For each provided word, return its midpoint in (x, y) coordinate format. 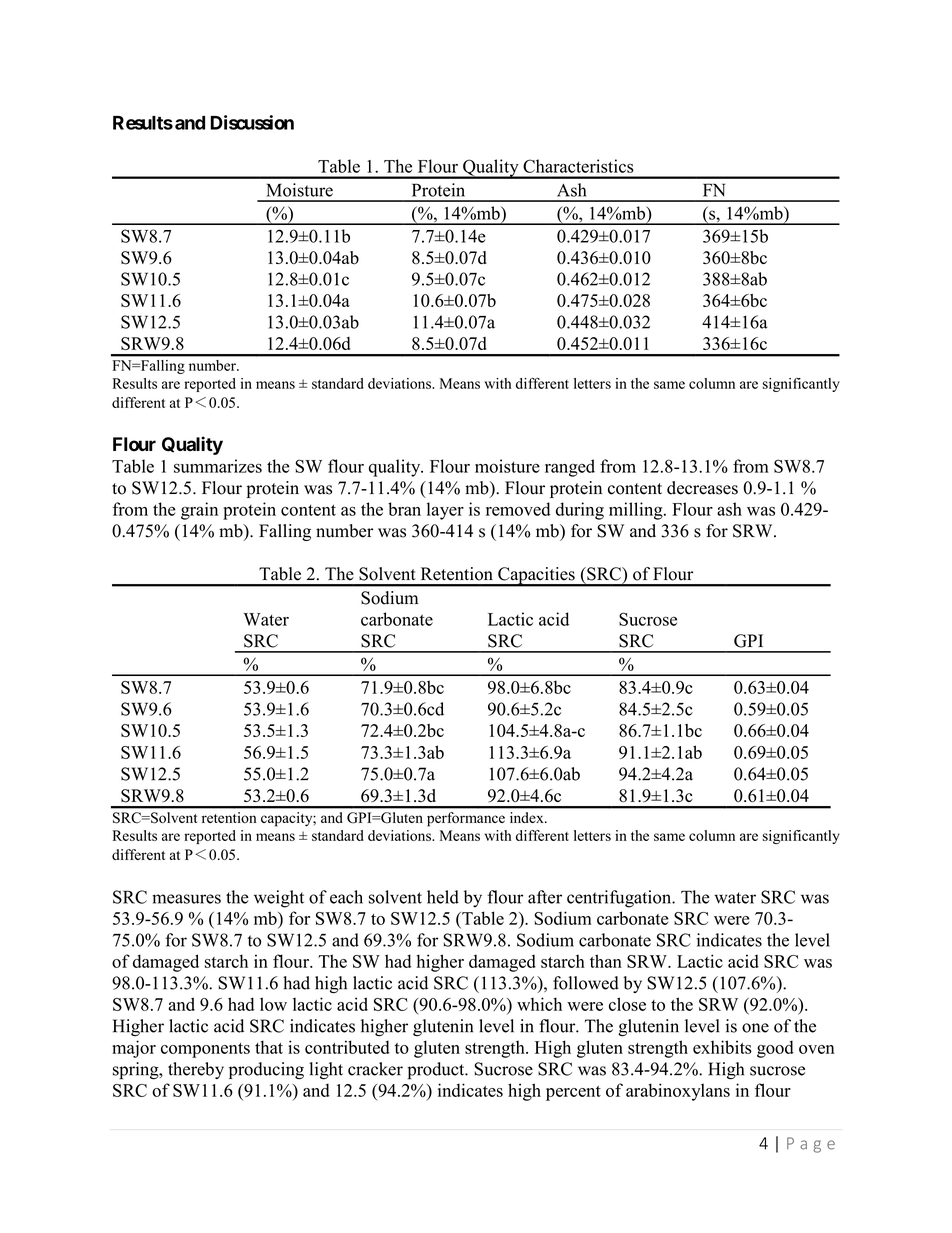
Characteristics (578, 166)
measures (186, 899)
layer (445, 511)
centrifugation (620, 899)
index (528, 817)
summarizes (218, 466)
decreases (702, 488)
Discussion (252, 122)
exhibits (722, 1047)
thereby (196, 1070)
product (437, 1071)
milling (637, 511)
